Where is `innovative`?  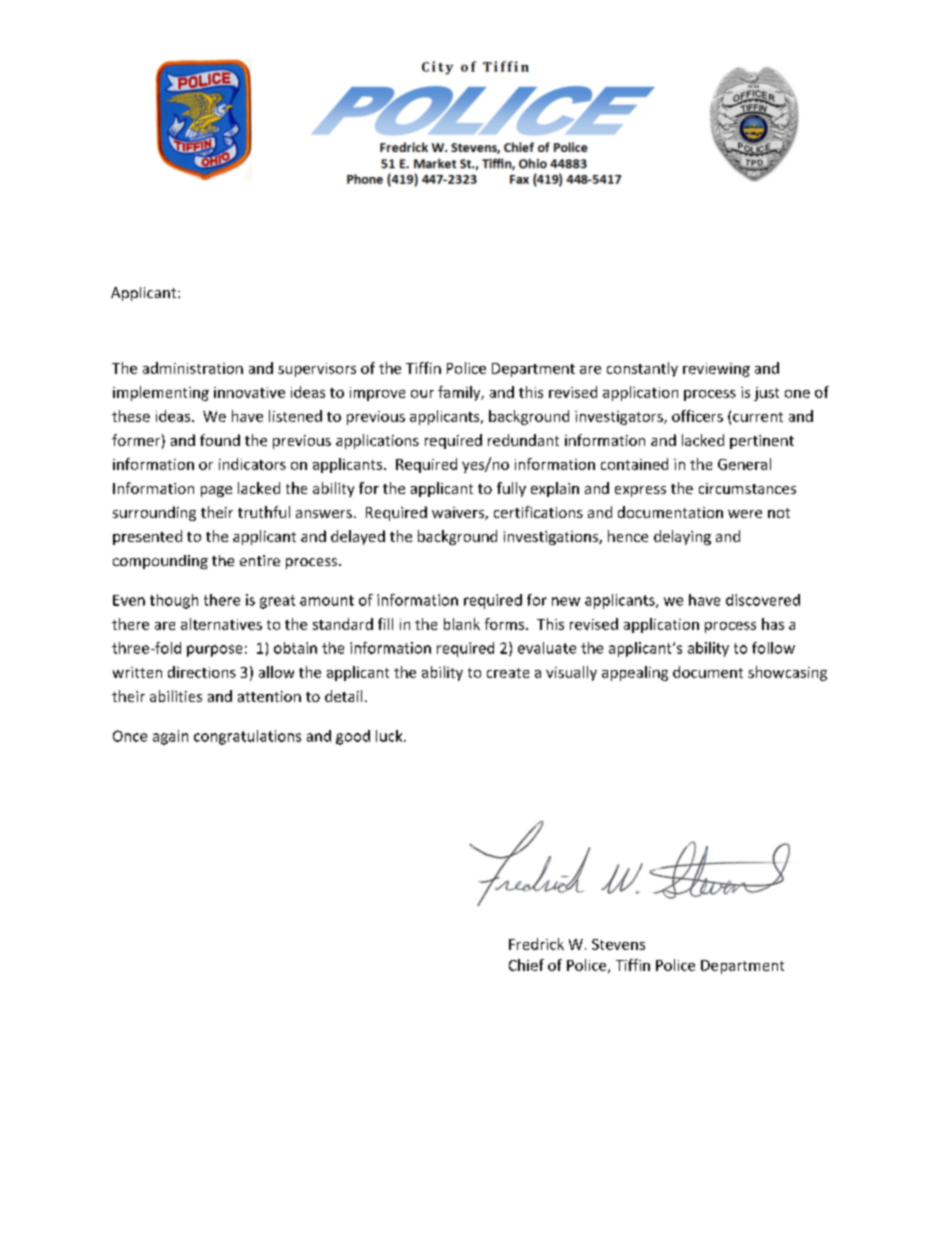
innovative is located at coordinates (249, 392).
